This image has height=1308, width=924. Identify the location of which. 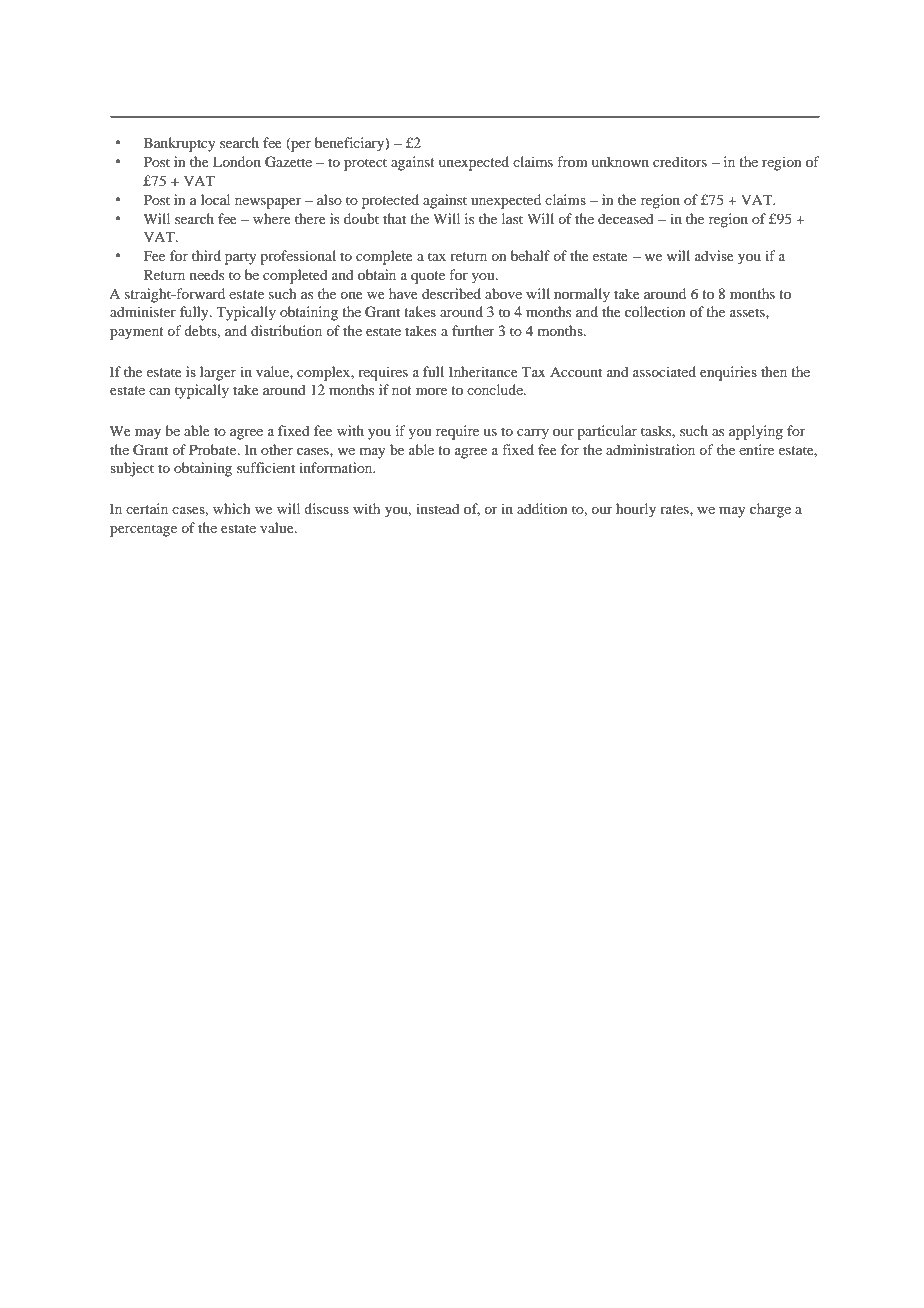
(232, 508).
